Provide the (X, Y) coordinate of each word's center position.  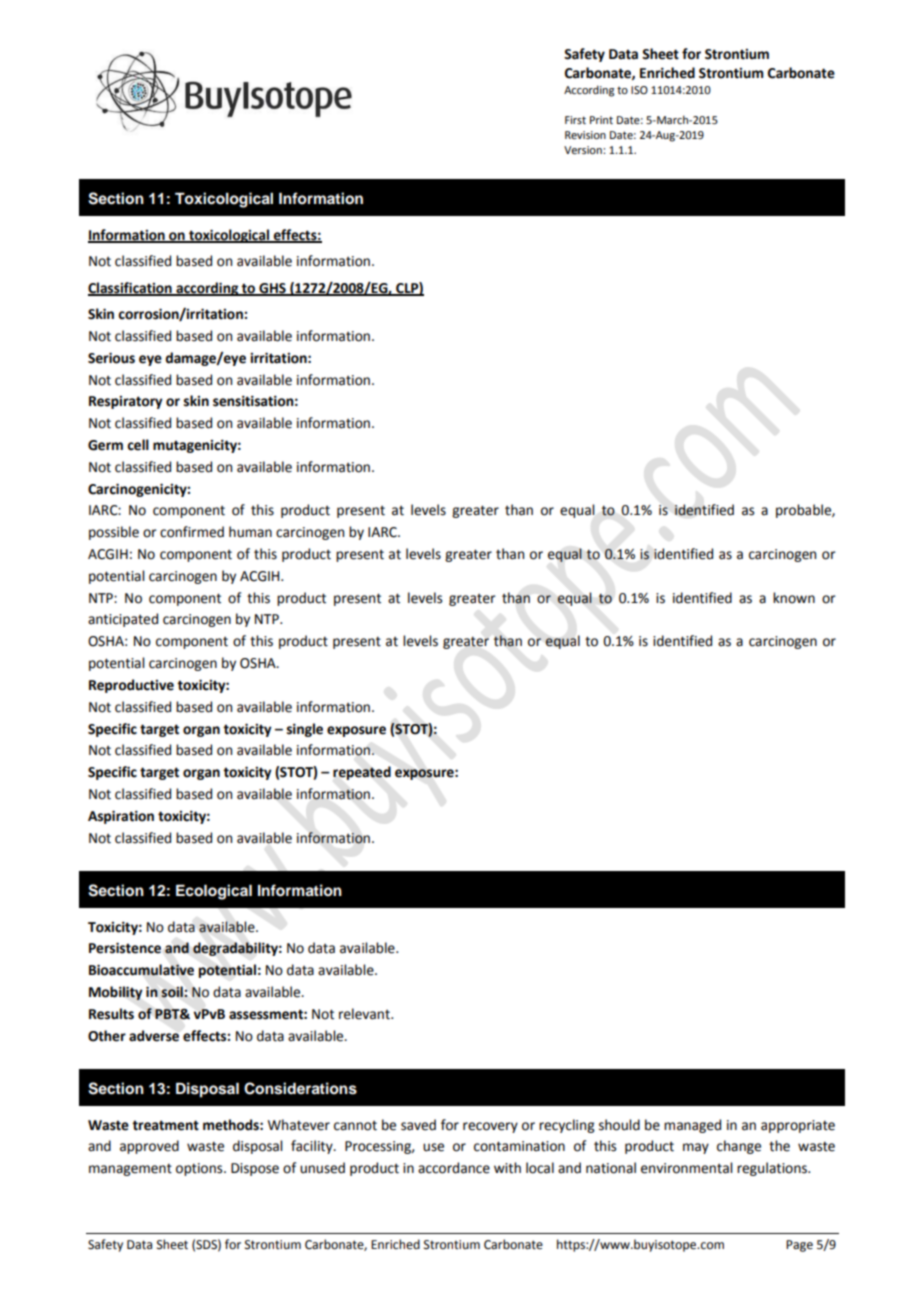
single (305, 730)
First (575, 120)
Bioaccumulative (141, 970)
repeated (362, 773)
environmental (687, 1168)
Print (601, 120)
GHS (272, 289)
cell (138, 445)
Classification (131, 288)
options (200, 1169)
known (794, 598)
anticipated (123, 620)
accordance (454, 1168)
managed (692, 1126)
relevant (365, 1014)
